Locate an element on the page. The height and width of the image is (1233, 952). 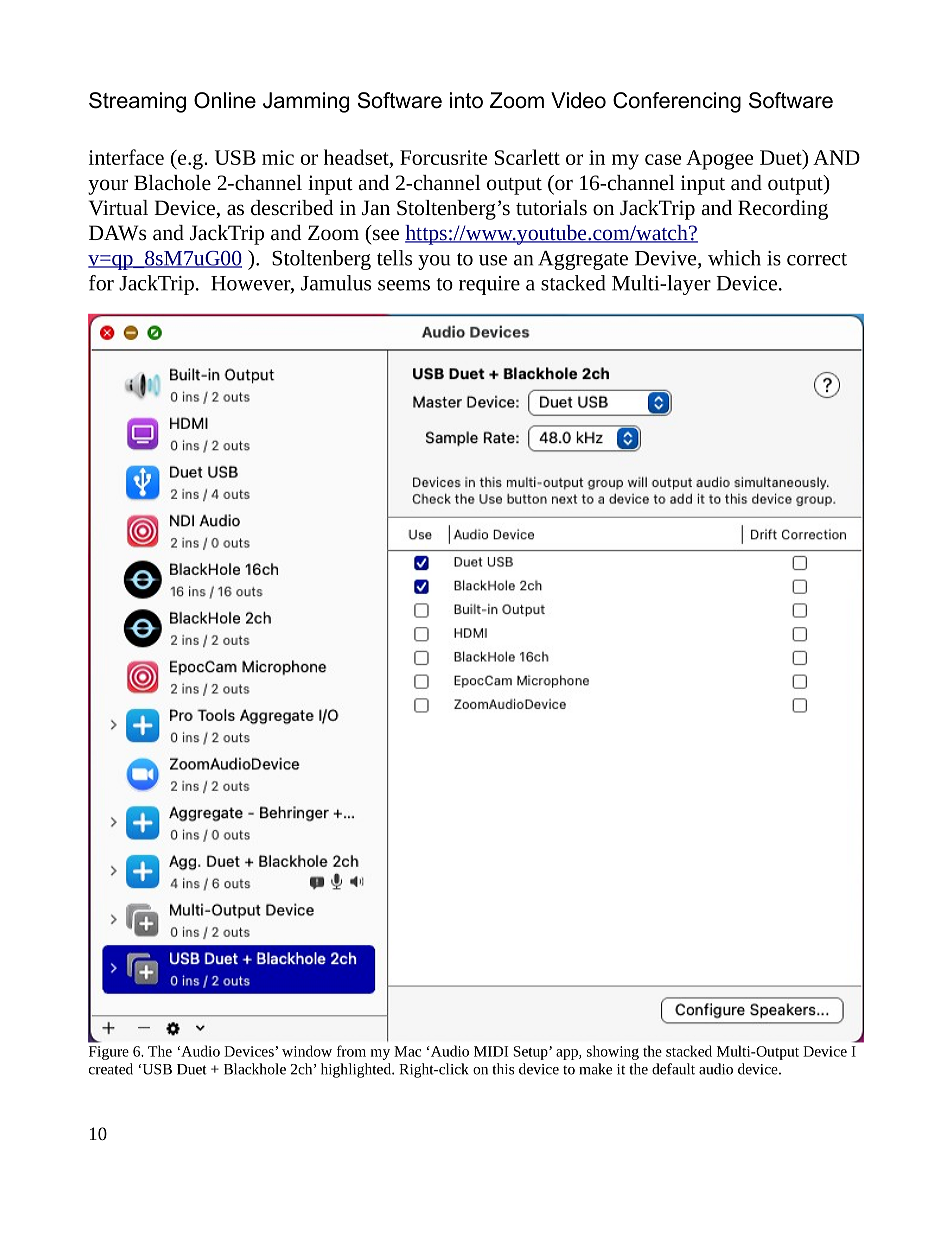
into is located at coordinates (466, 100).
